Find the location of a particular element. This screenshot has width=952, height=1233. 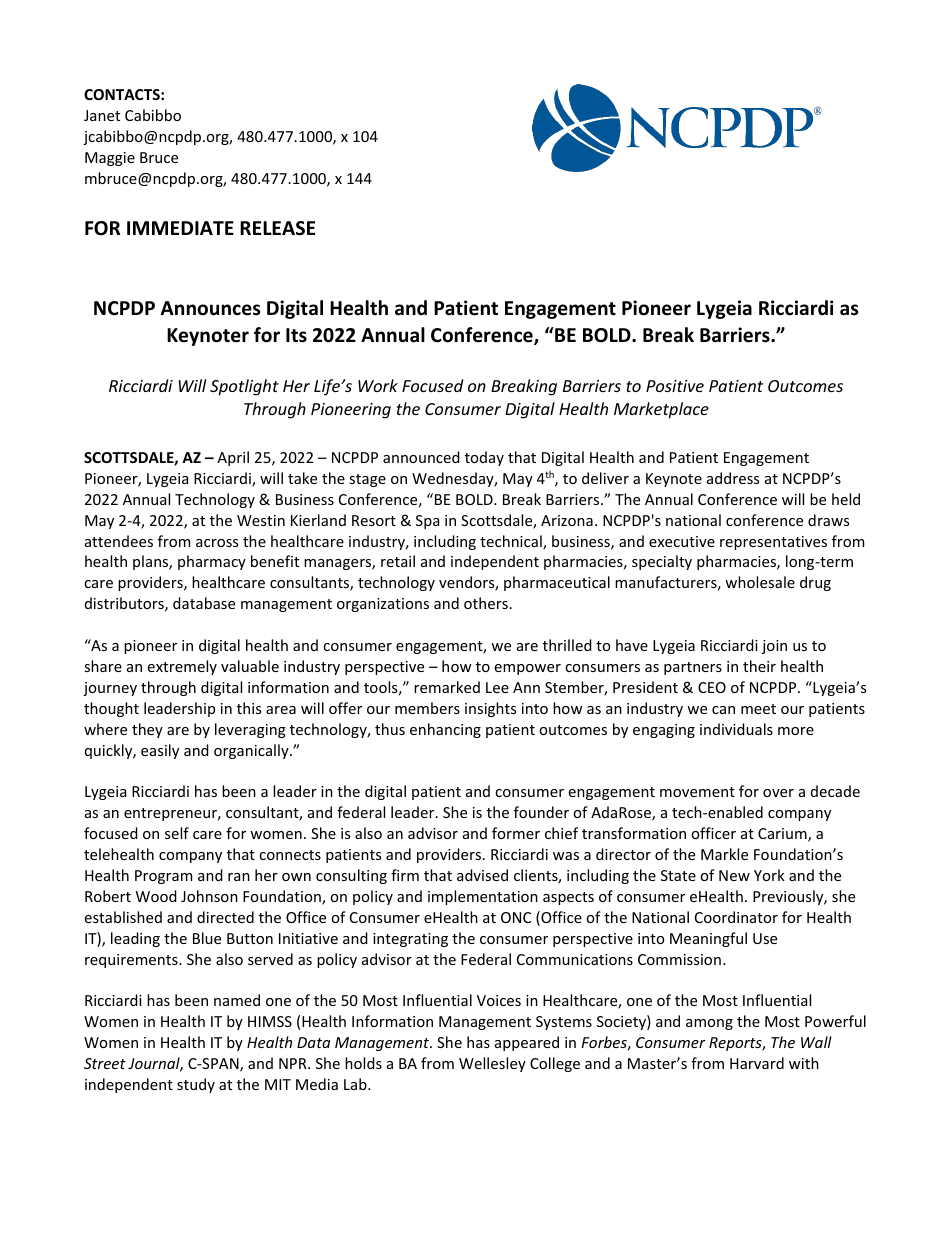

individuals is located at coordinates (736, 729).
